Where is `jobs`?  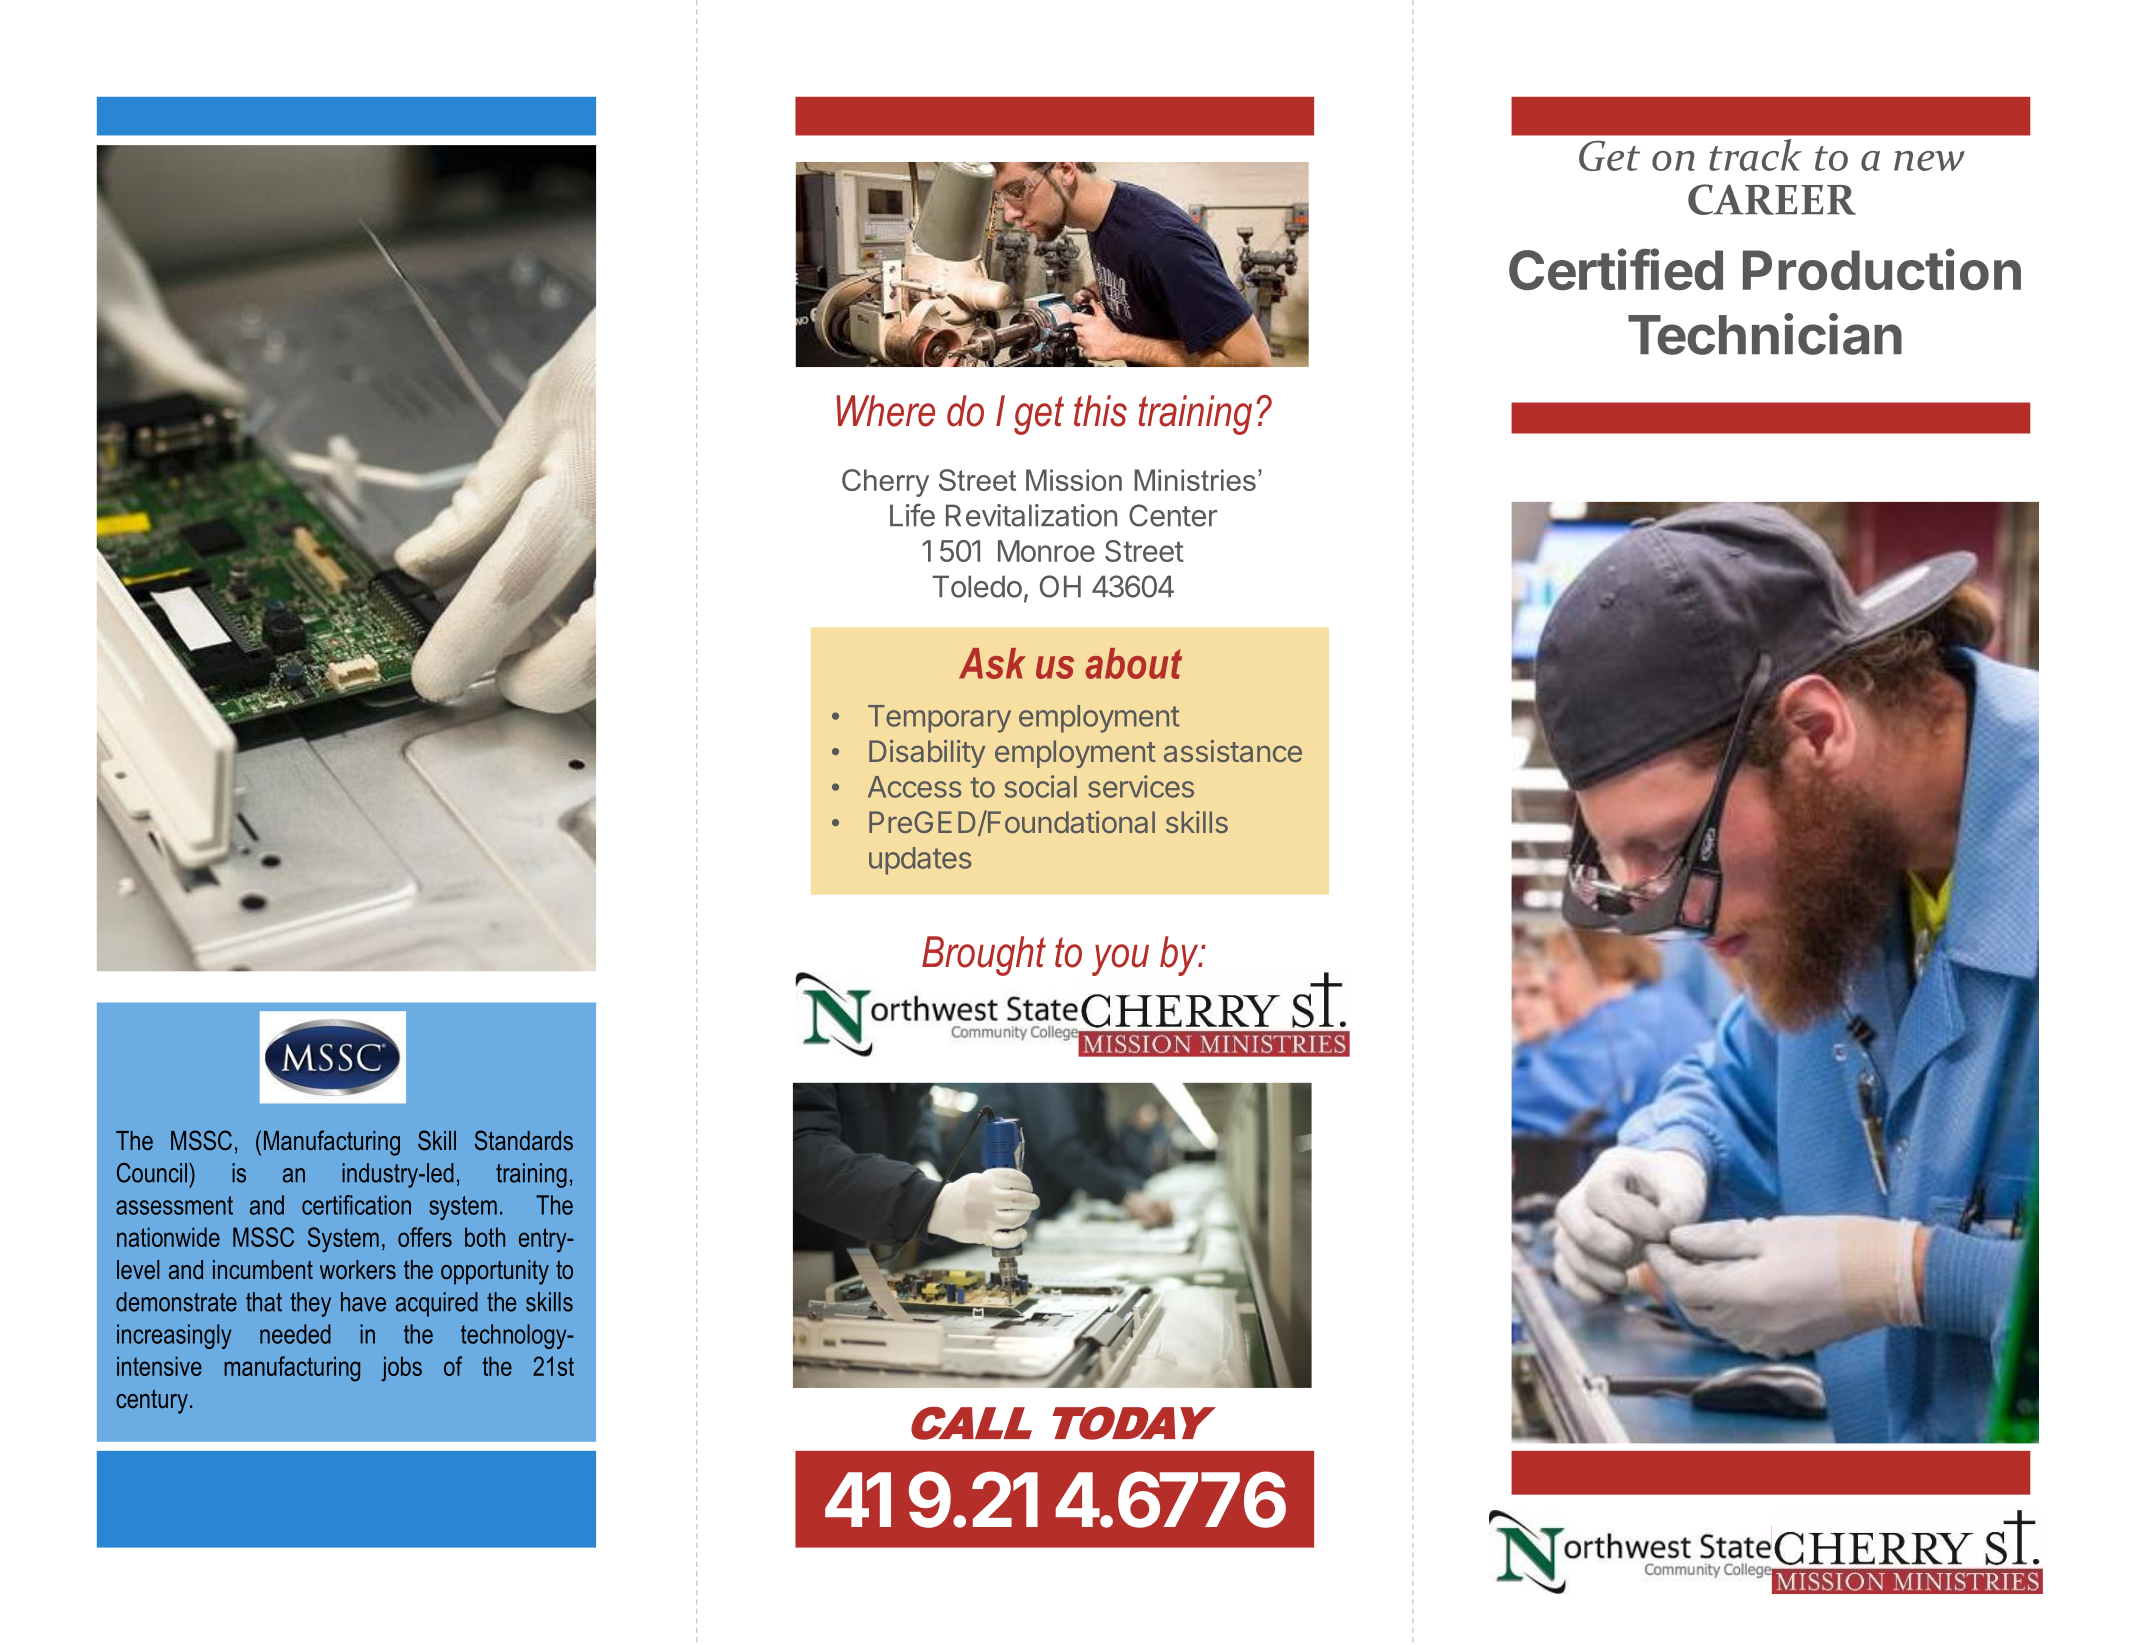
jobs is located at coordinates (401, 1369).
